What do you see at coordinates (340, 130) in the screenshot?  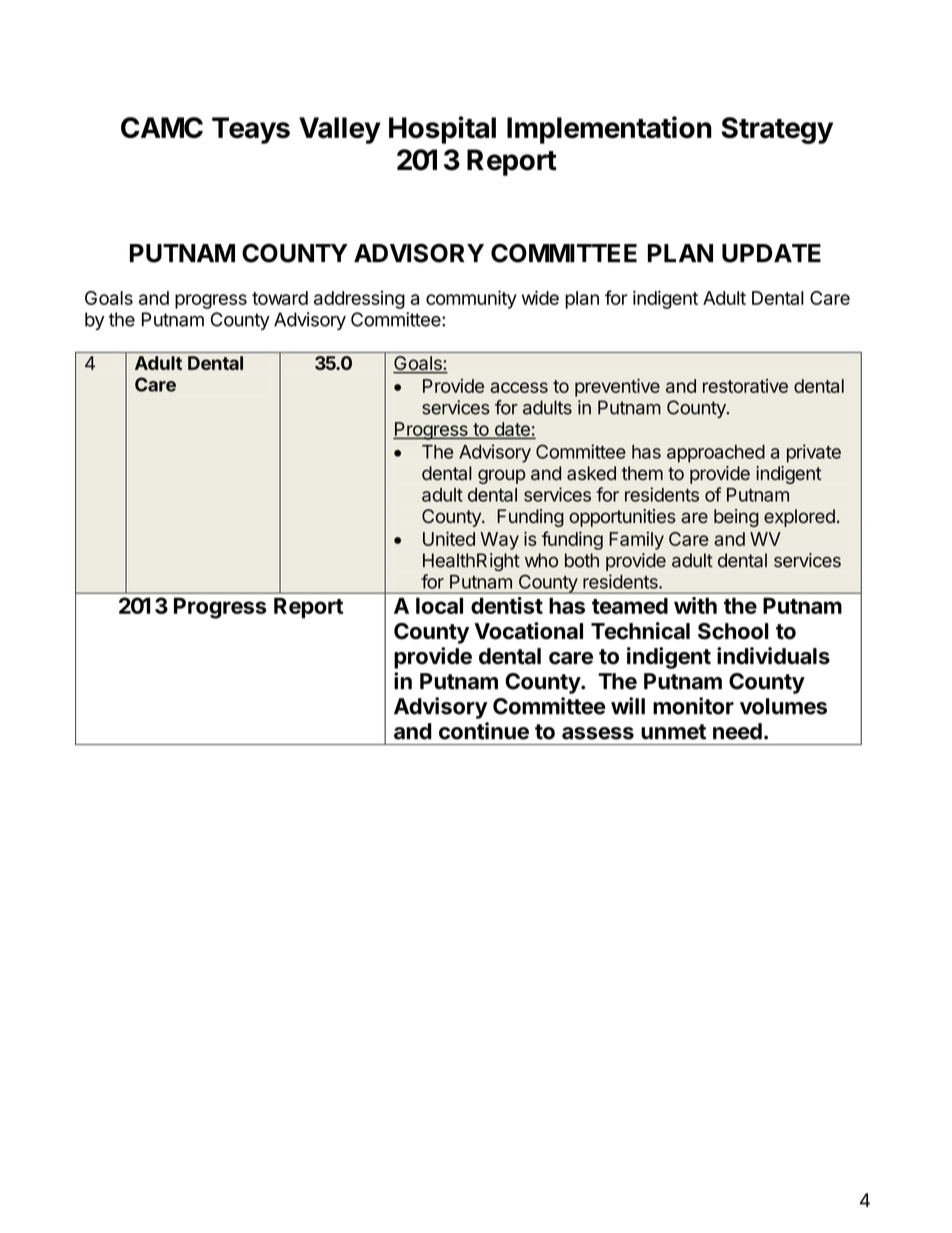 I see `Valley` at bounding box center [340, 130].
